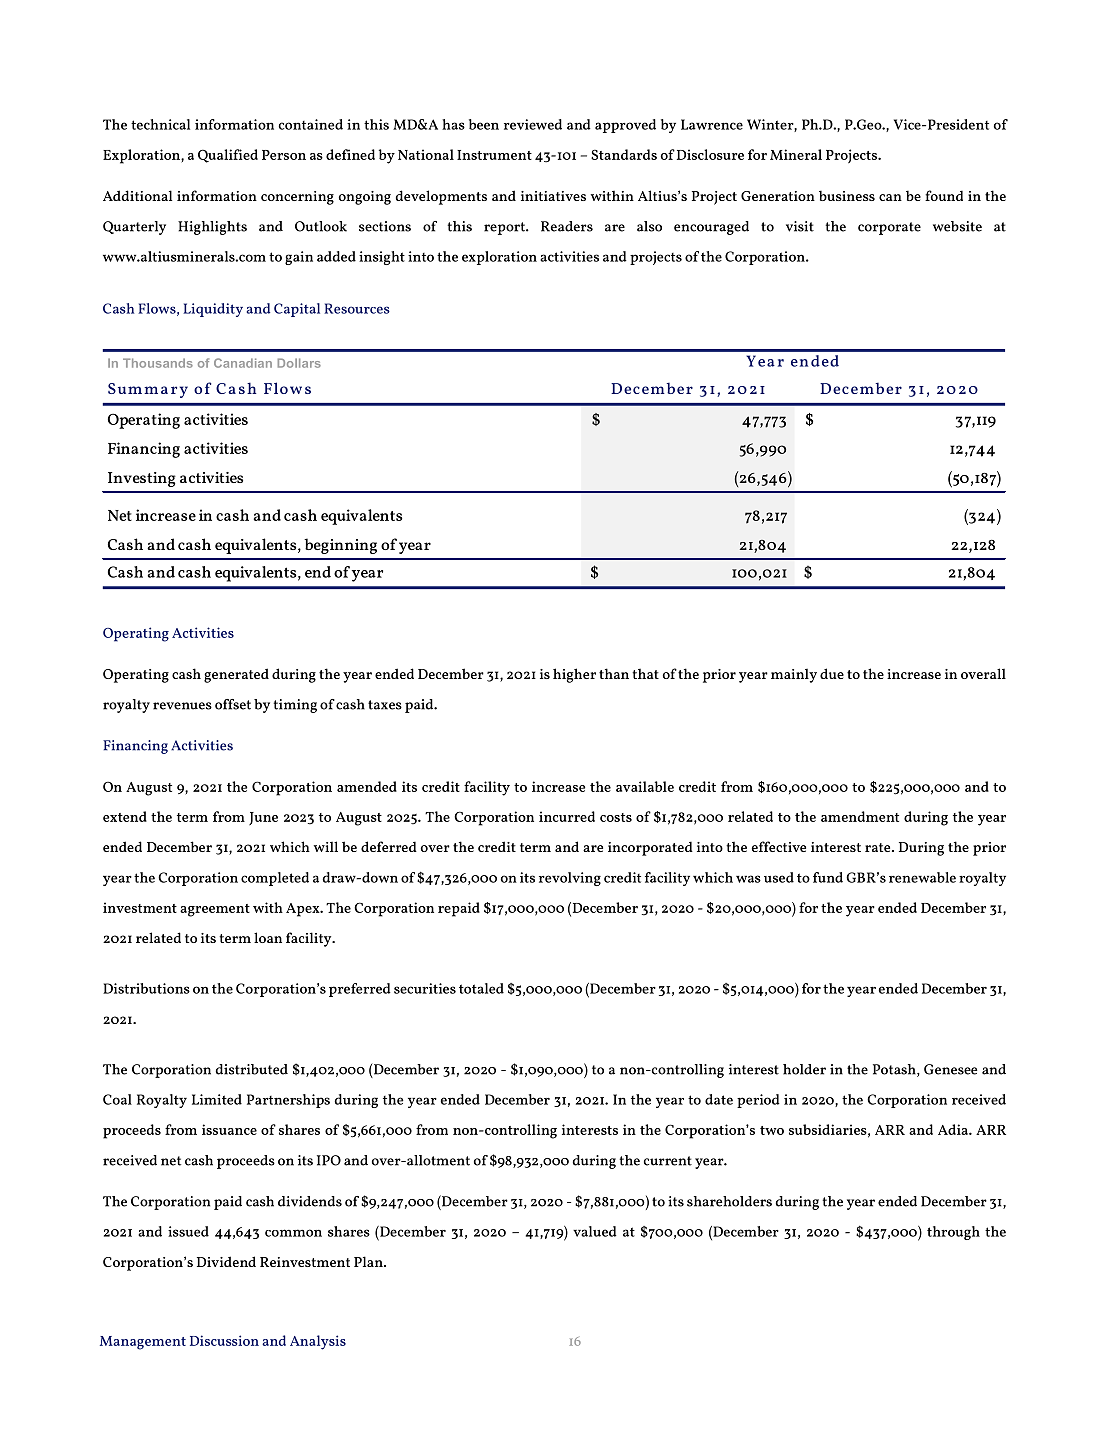  Describe the element at coordinates (228, 156) in the document. I see `Qualified` at that location.
